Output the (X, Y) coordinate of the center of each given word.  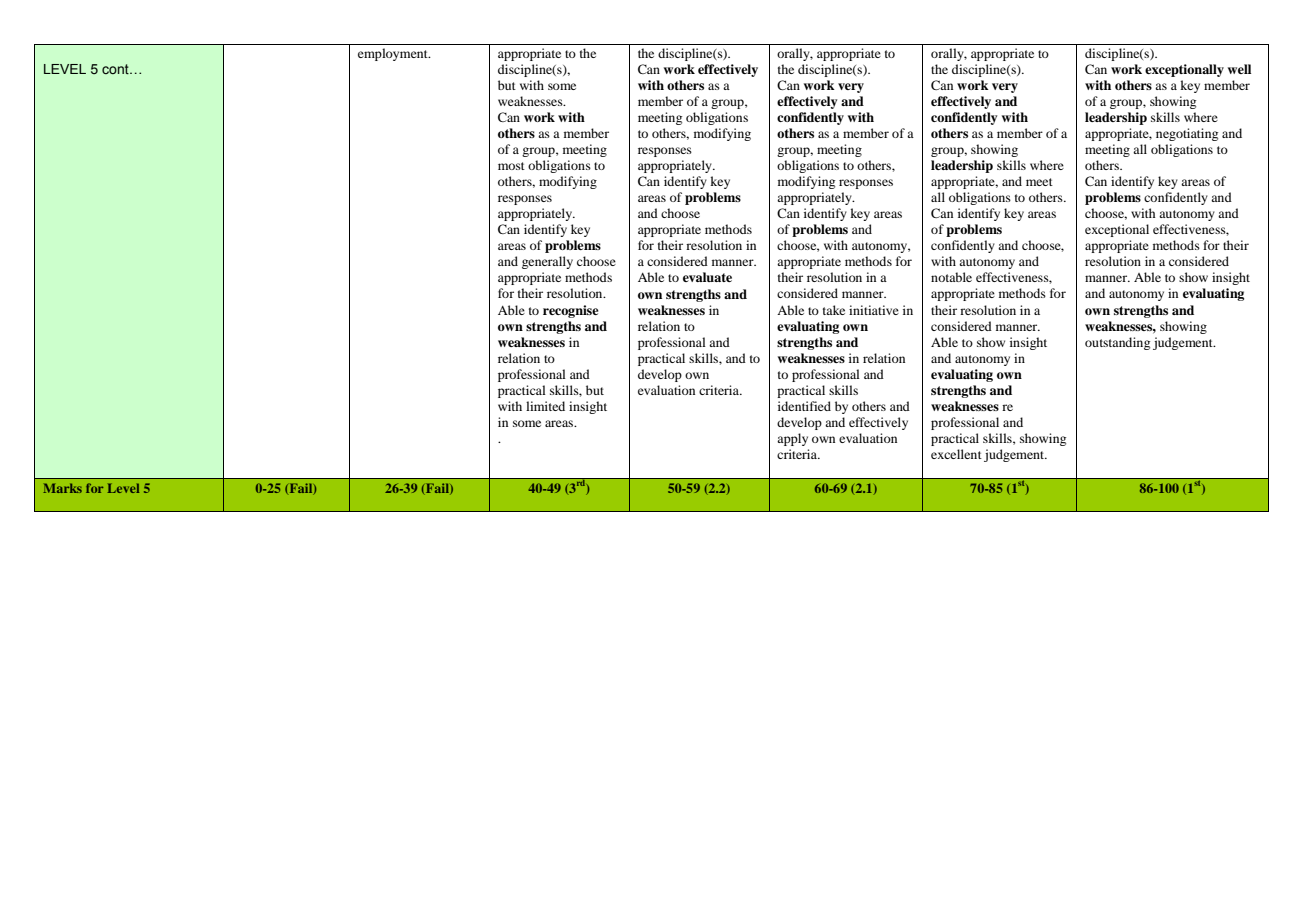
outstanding (1117, 343)
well (1239, 69)
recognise (571, 311)
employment (394, 54)
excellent (956, 454)
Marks (62, 488)
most (511, 166)
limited (545, 406)
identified (804, 406)
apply (792, 439)
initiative (874, 310)
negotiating (1187, 134)
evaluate (707, 277)
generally (547, 262)
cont (116, 69)
